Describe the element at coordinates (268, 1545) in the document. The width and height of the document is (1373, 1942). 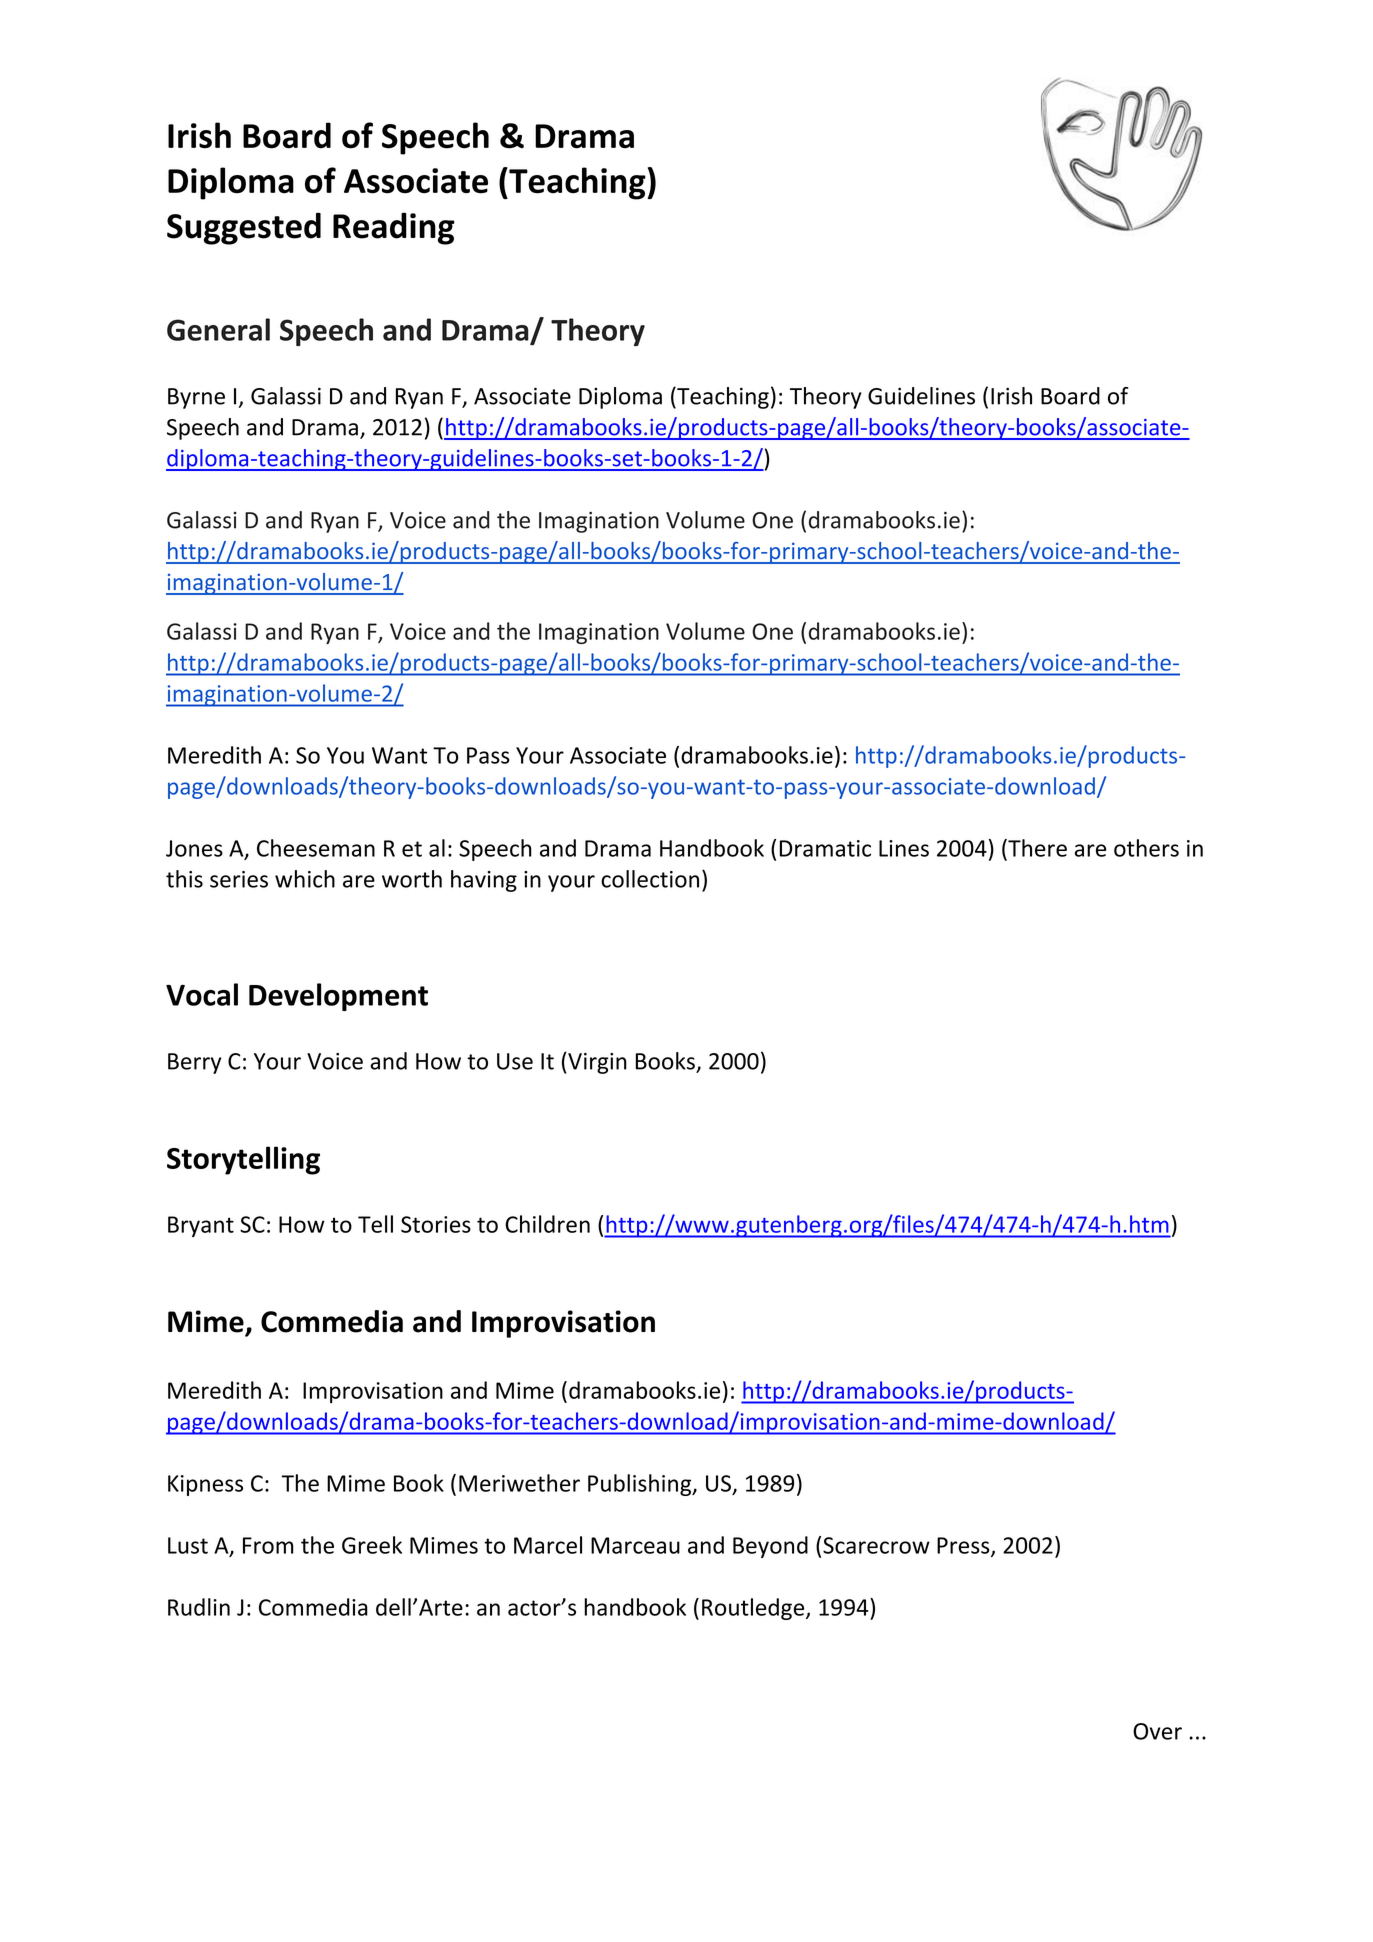
I see `From` at that location.
